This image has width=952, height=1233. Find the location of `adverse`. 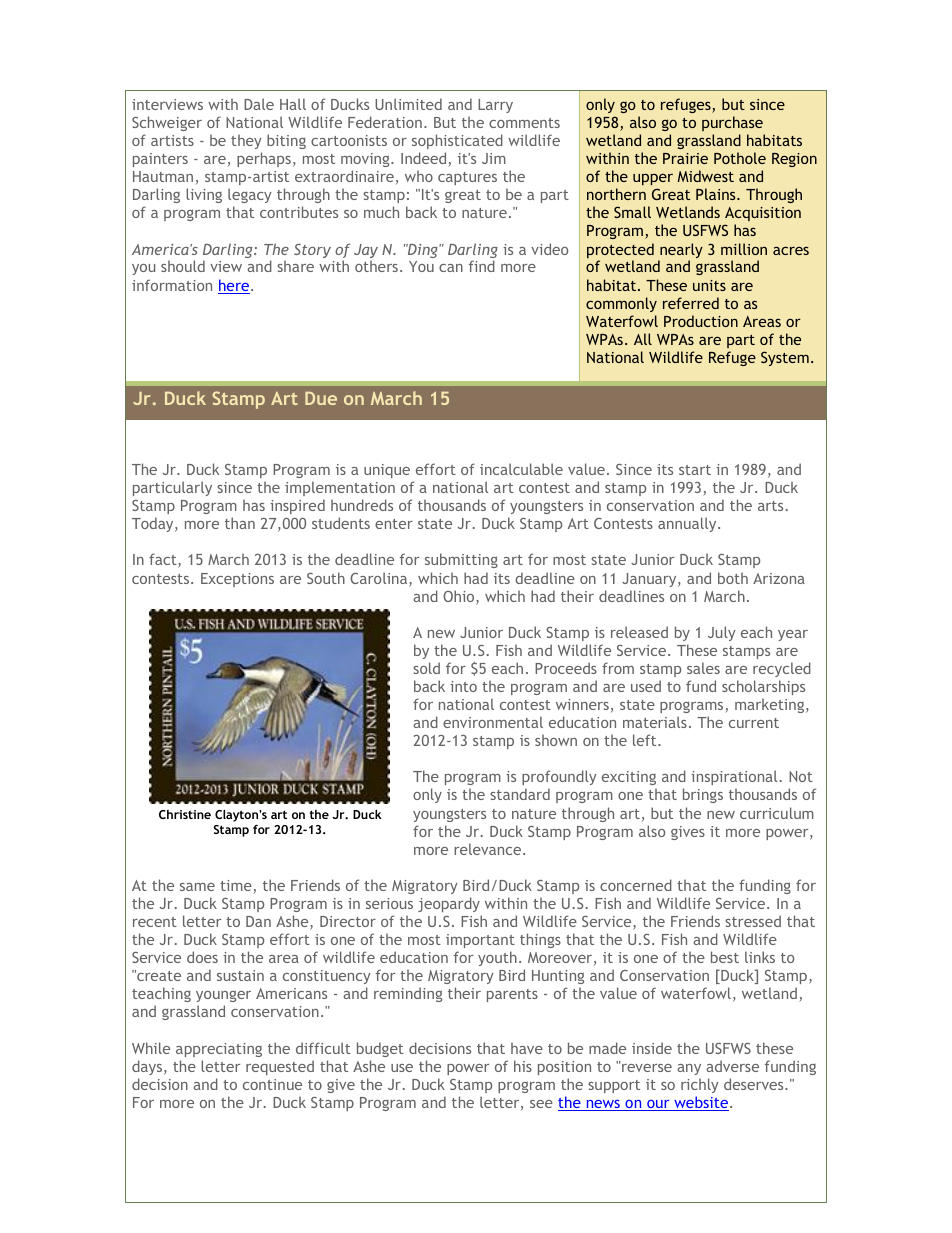

adverse is located at coordinates (732, 1066).
